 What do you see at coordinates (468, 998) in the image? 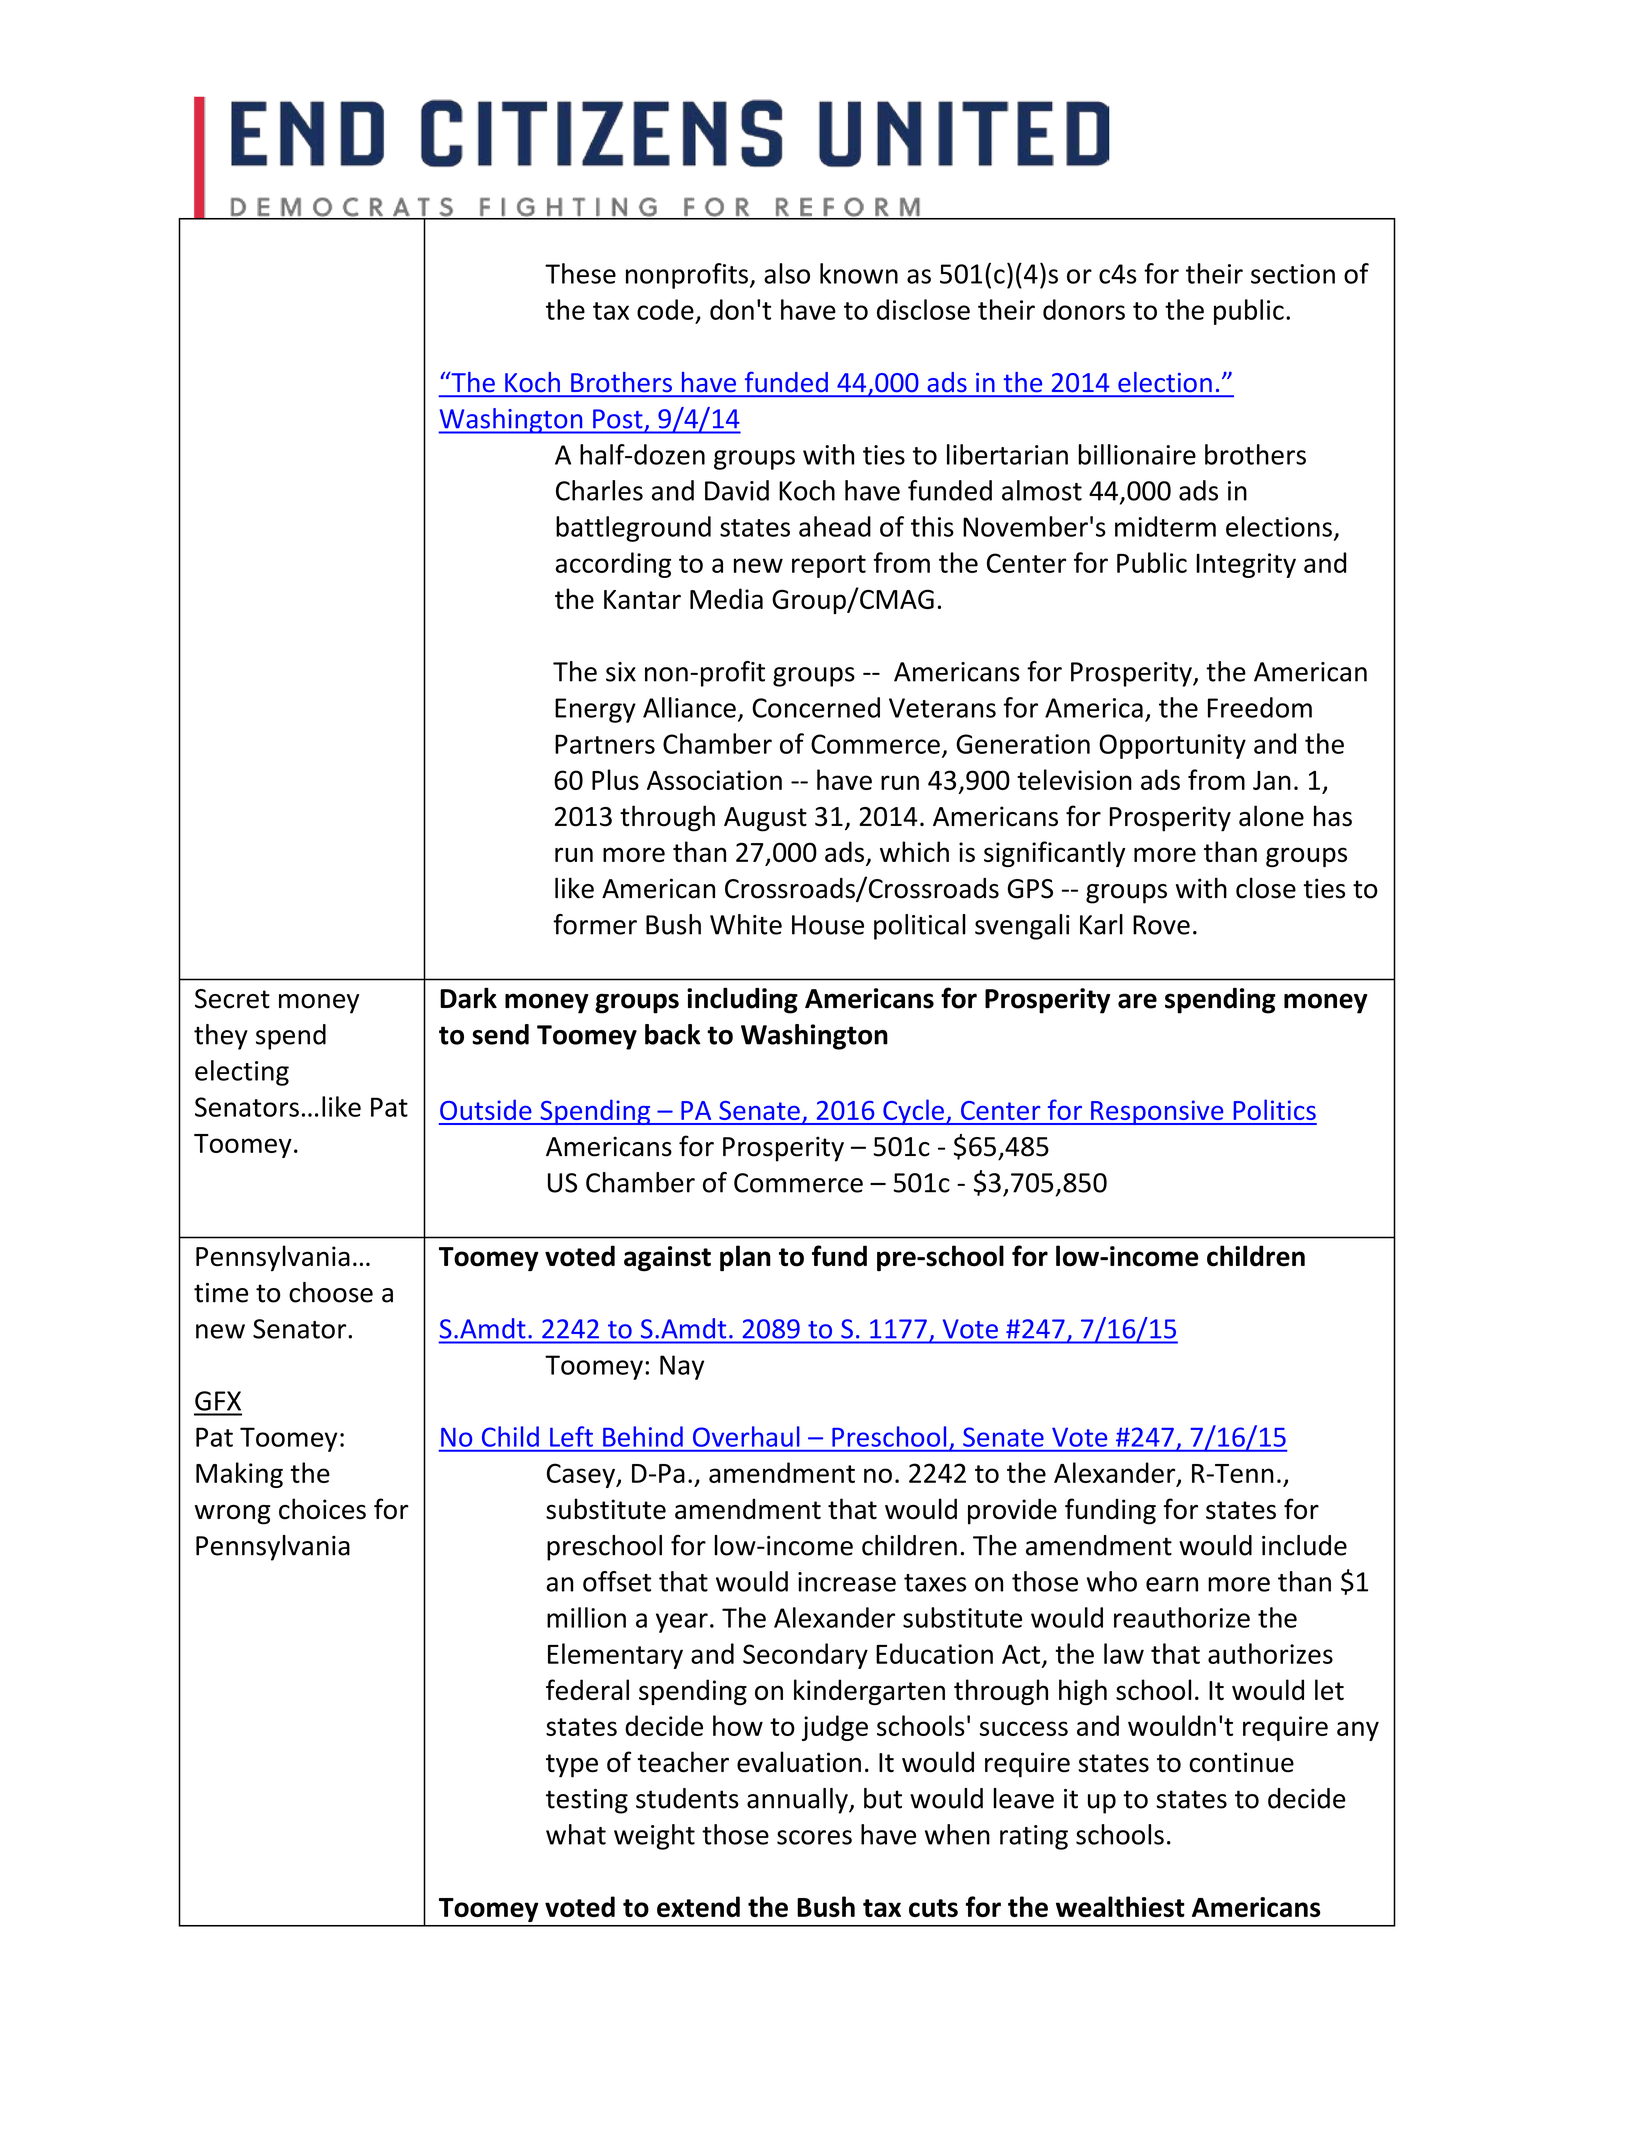
I see `Dark` at bounding box center [468, 998].
